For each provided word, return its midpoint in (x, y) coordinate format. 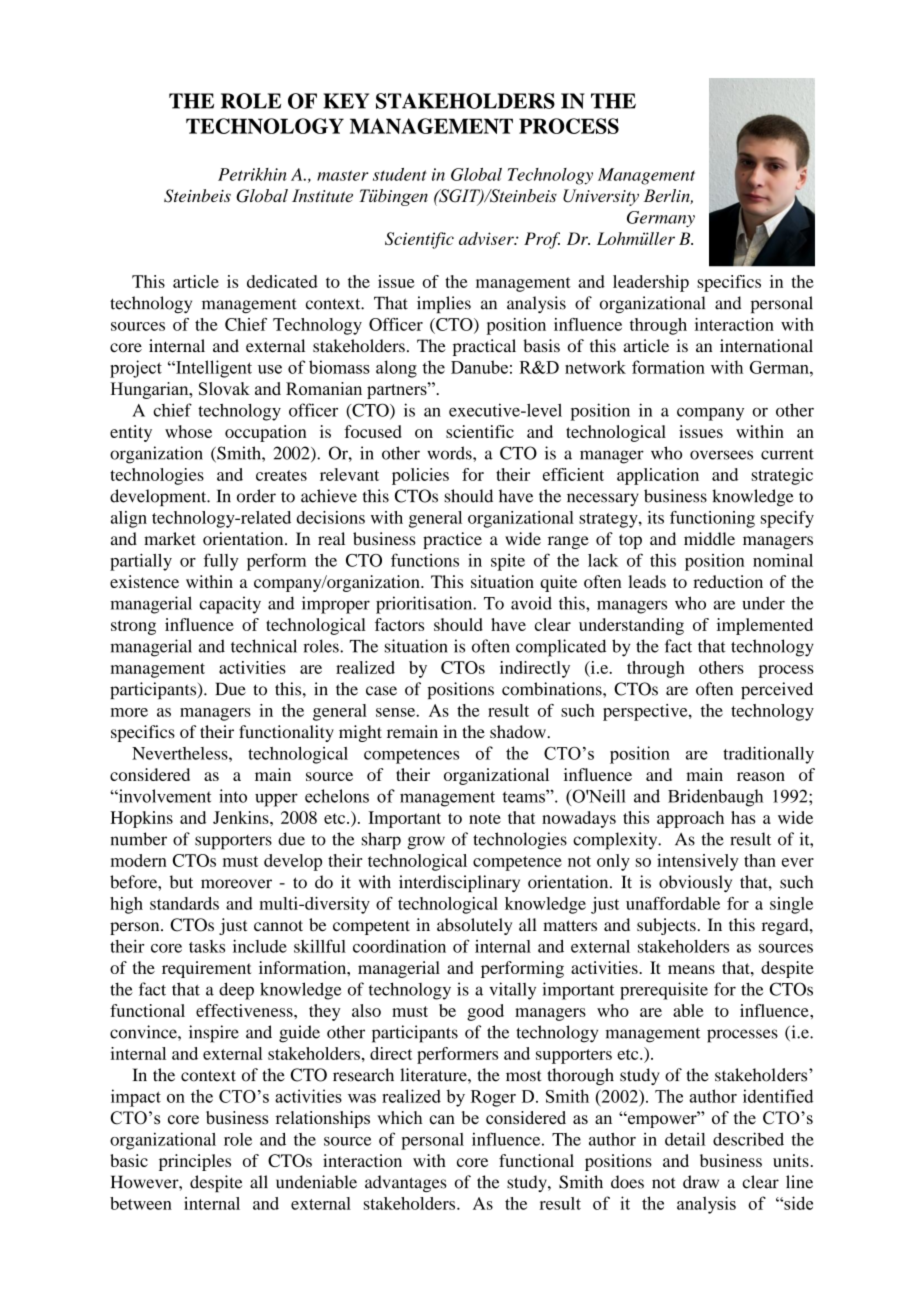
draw (701, 1182)
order (256, 496)
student (400, 174)
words (450, 453)
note (485, 818)
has (743, 817)
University (601, 197)
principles (195, 1162)
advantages (406, 1183)
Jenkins (242, 817)
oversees (721, 455)
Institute (322, 195)
